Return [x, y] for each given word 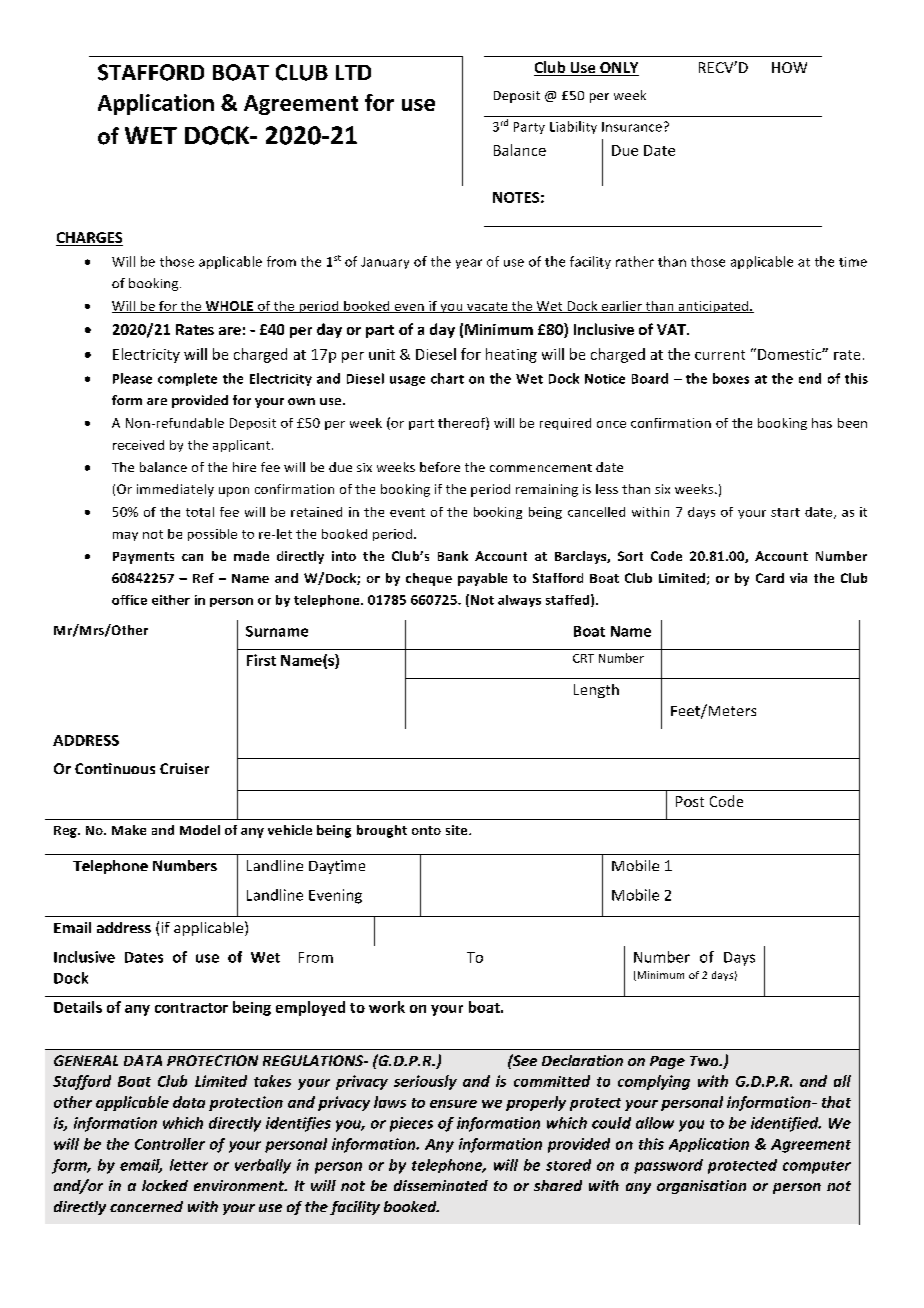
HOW [789, 67]
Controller [170, 1144]
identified [786, 1124]
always [519, 601]
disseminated [441, 1185]
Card [770, 578]
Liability [573, 127]
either [171, 600]
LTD [353, 72]
